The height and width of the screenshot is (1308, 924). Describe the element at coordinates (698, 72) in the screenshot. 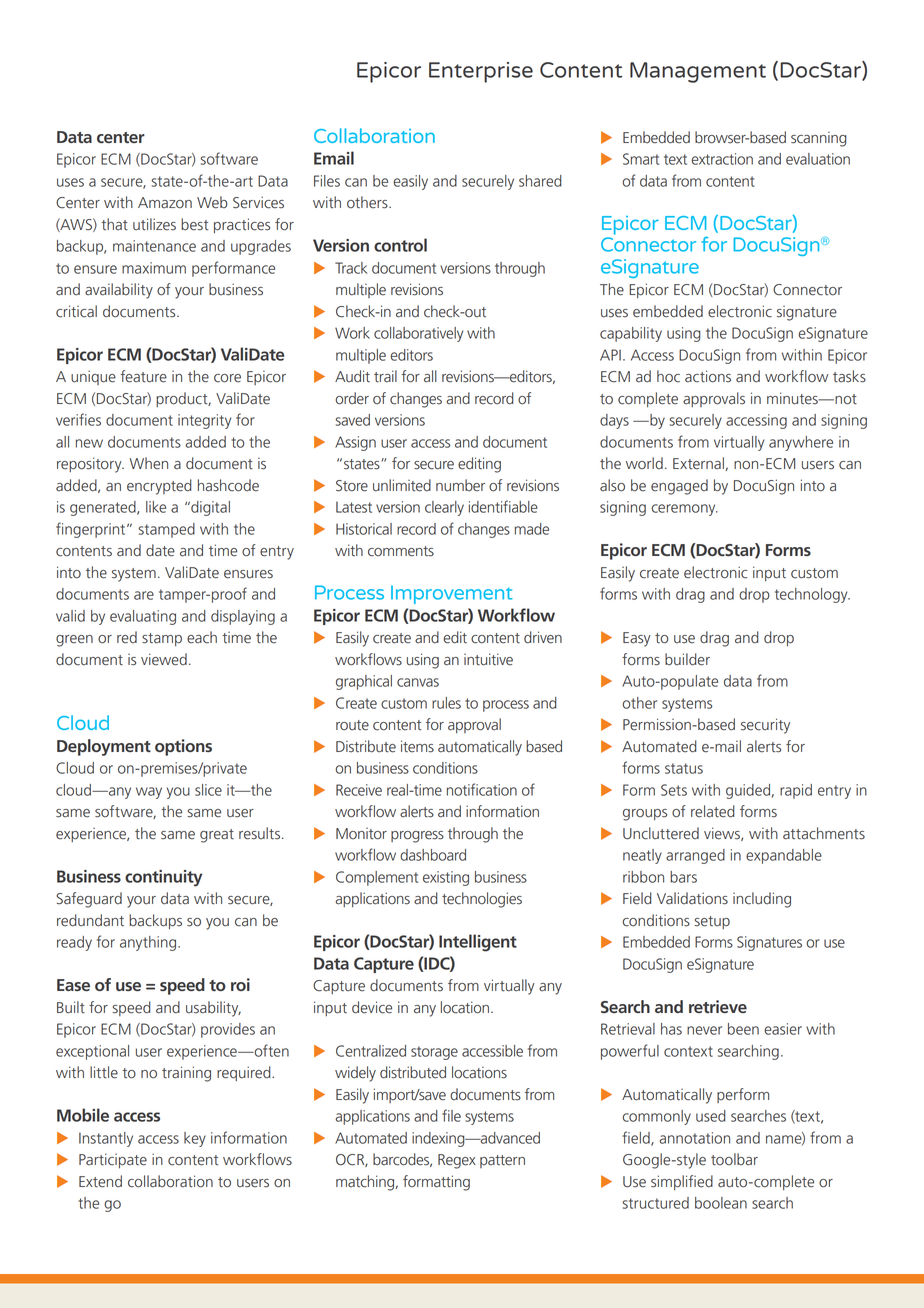

I see `Management` at that location.
